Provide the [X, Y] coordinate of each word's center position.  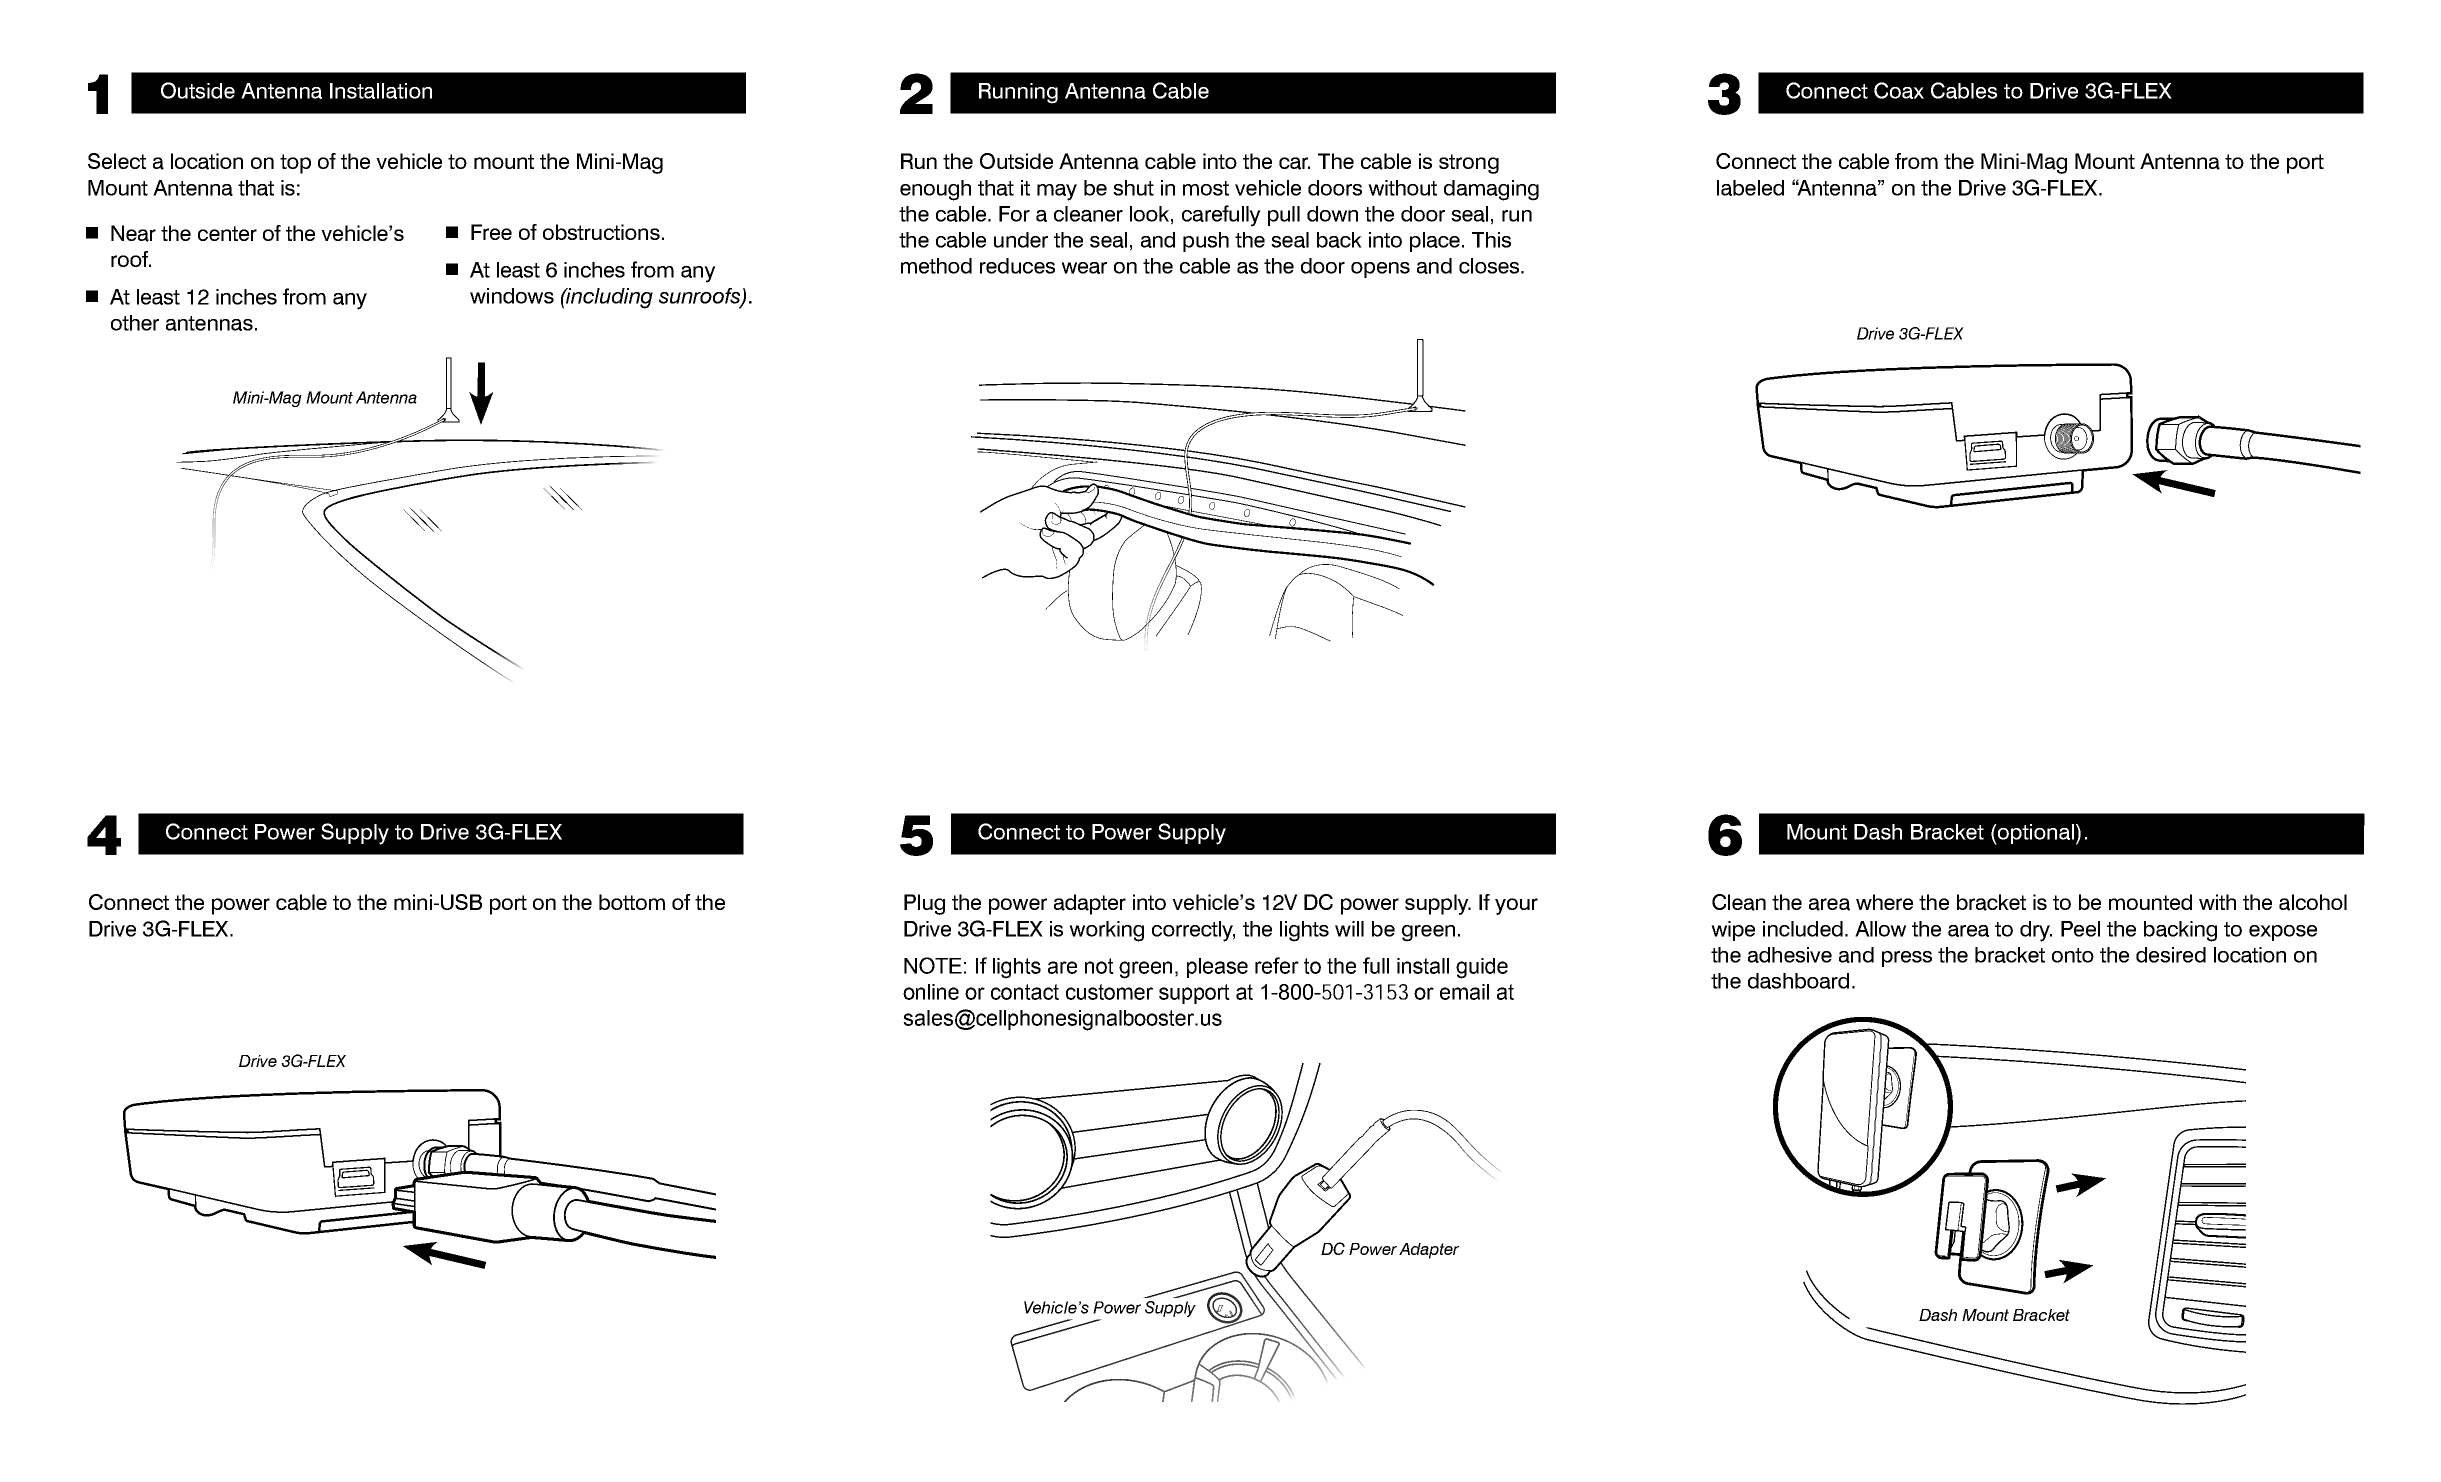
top [295, 164]
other [135, 323]
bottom [632, 902]
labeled [1750, 188]
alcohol [2313, 902]
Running [1018, 93]
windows [512, 296]
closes [1490, 266]
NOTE [933, 965]
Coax [1899, 90]
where [1884, 902]
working [1106, 931]
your [1516, 906]
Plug [924, 904]
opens [1380, 270]
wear [1084, 268]
